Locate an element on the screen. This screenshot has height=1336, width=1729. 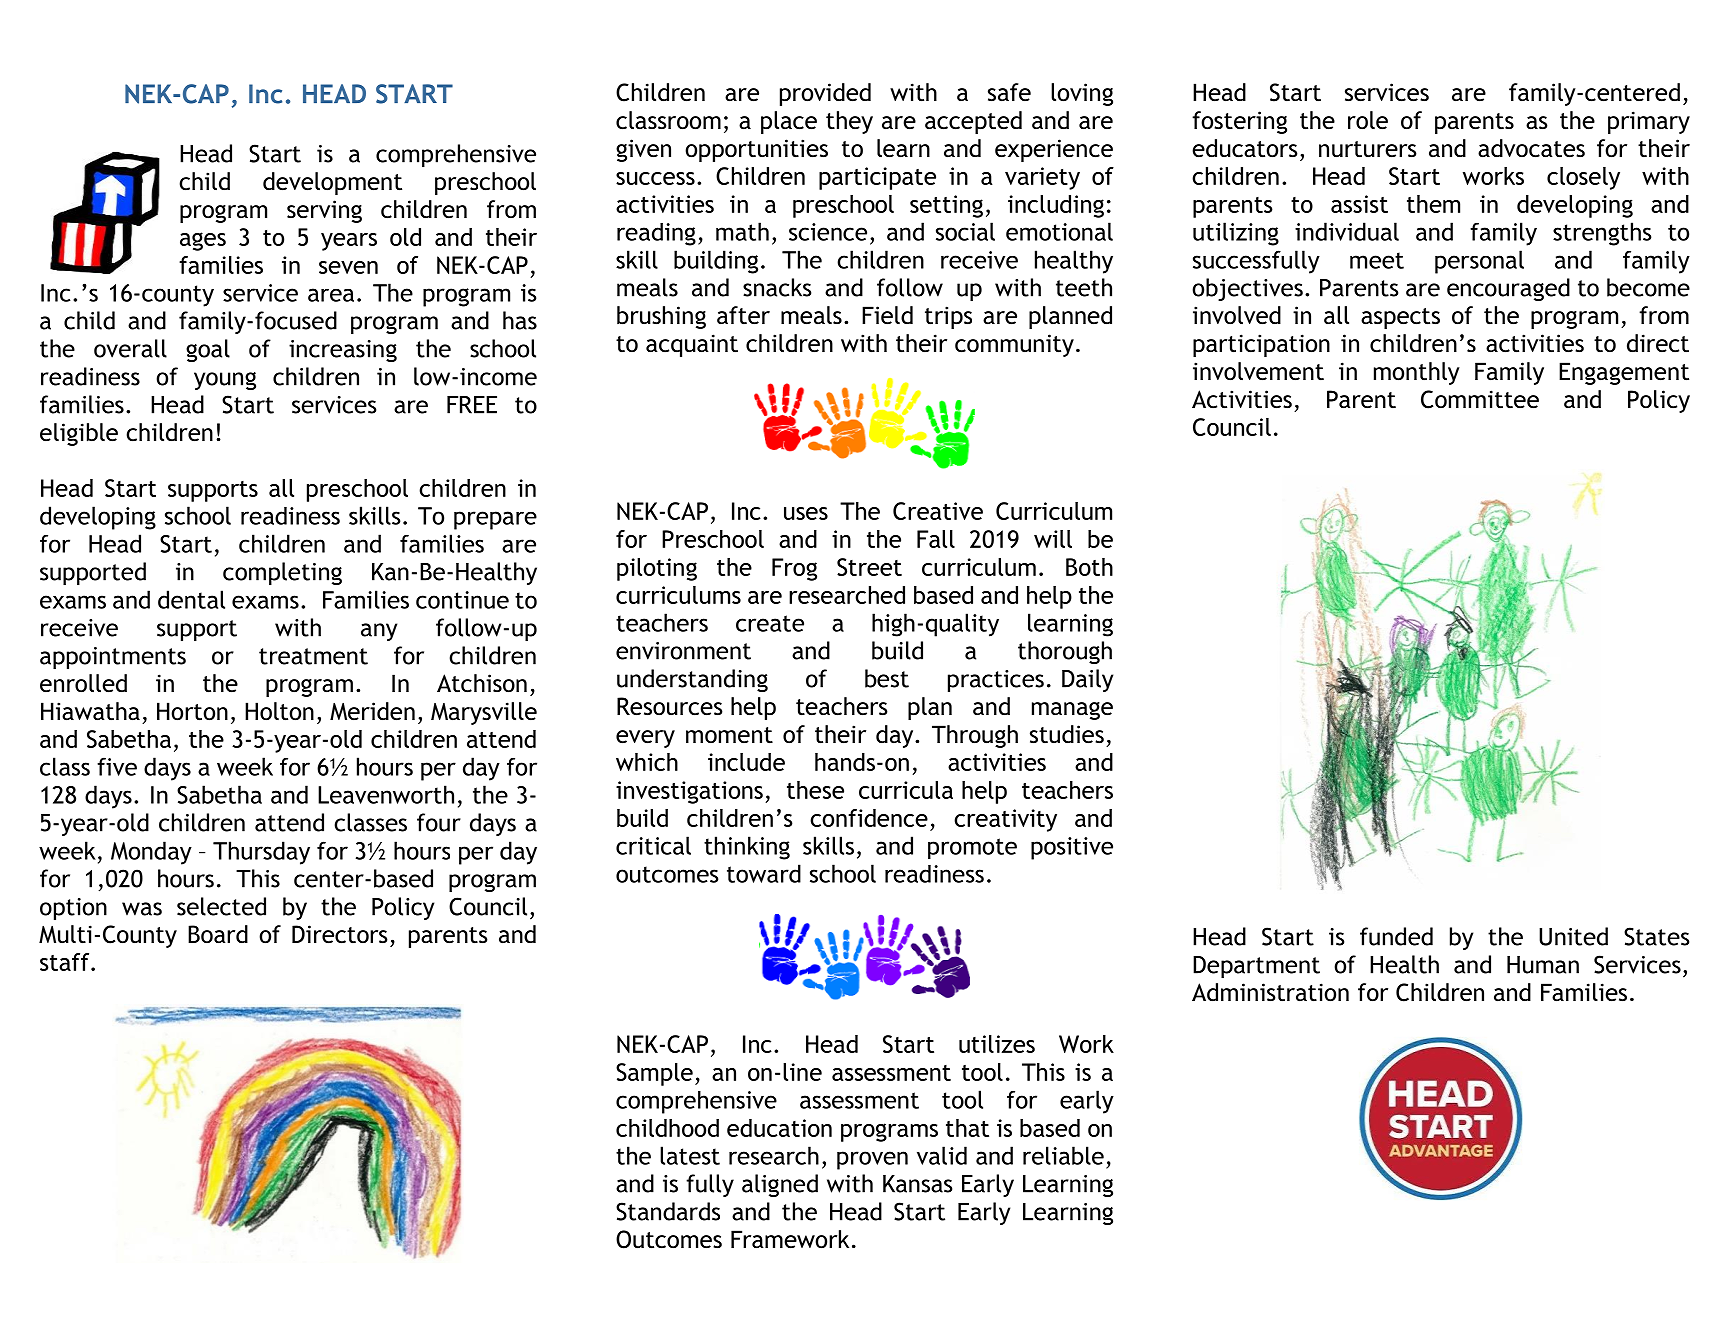
Committee is located at coordinates (1480, 399).
